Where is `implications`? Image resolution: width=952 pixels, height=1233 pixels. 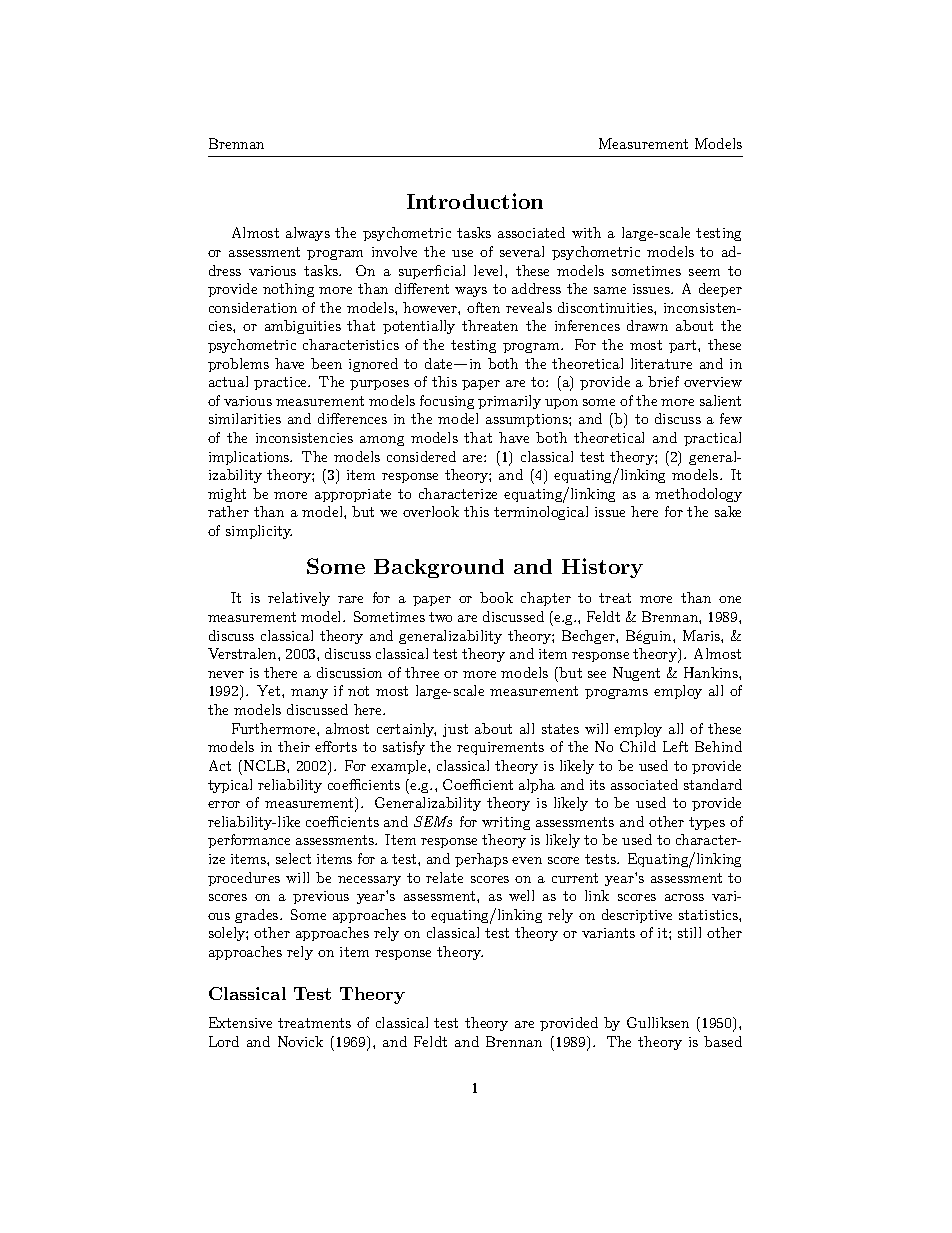
implications is located at coordinates (250, 458).
